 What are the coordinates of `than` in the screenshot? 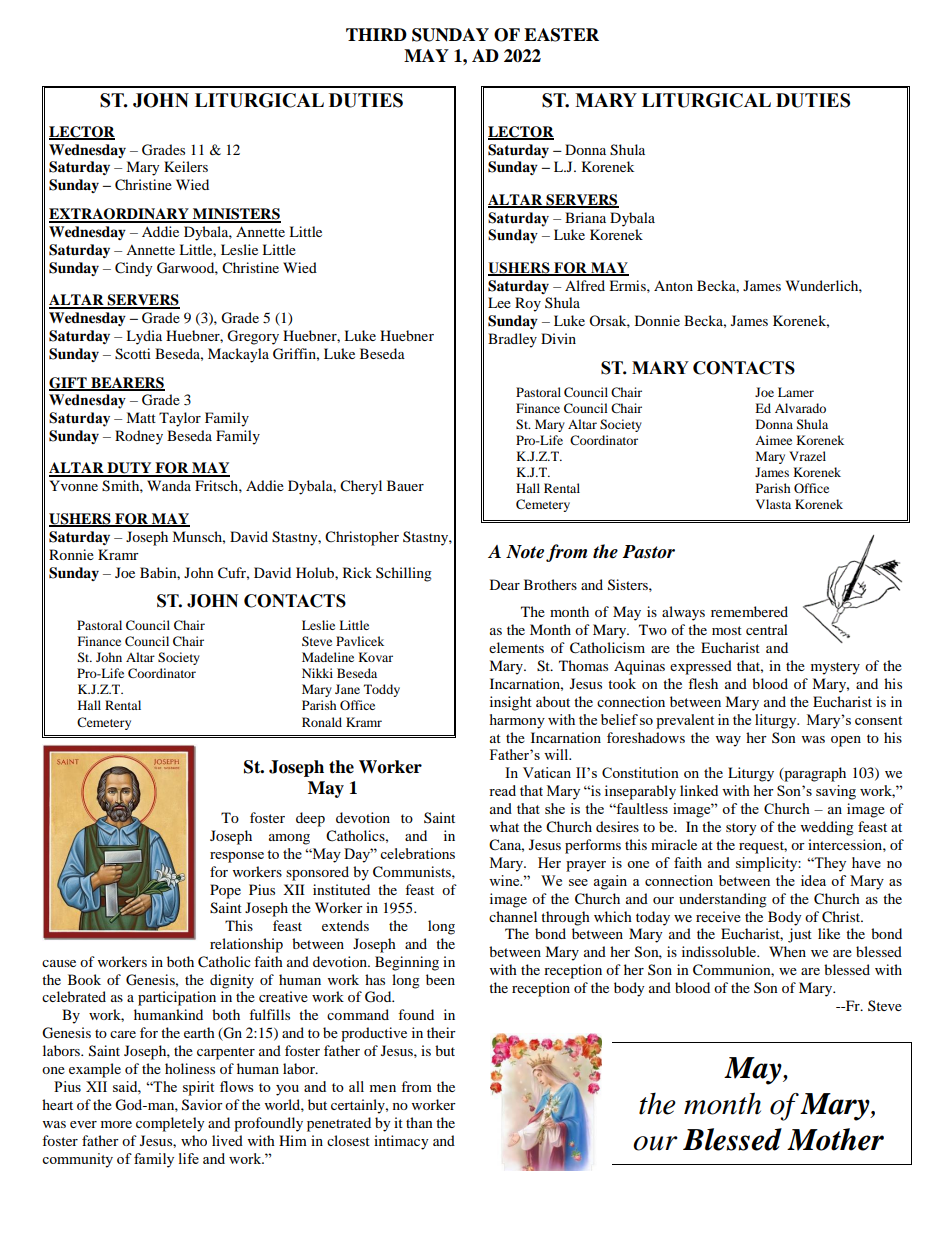 It's located at (419, 1122).
